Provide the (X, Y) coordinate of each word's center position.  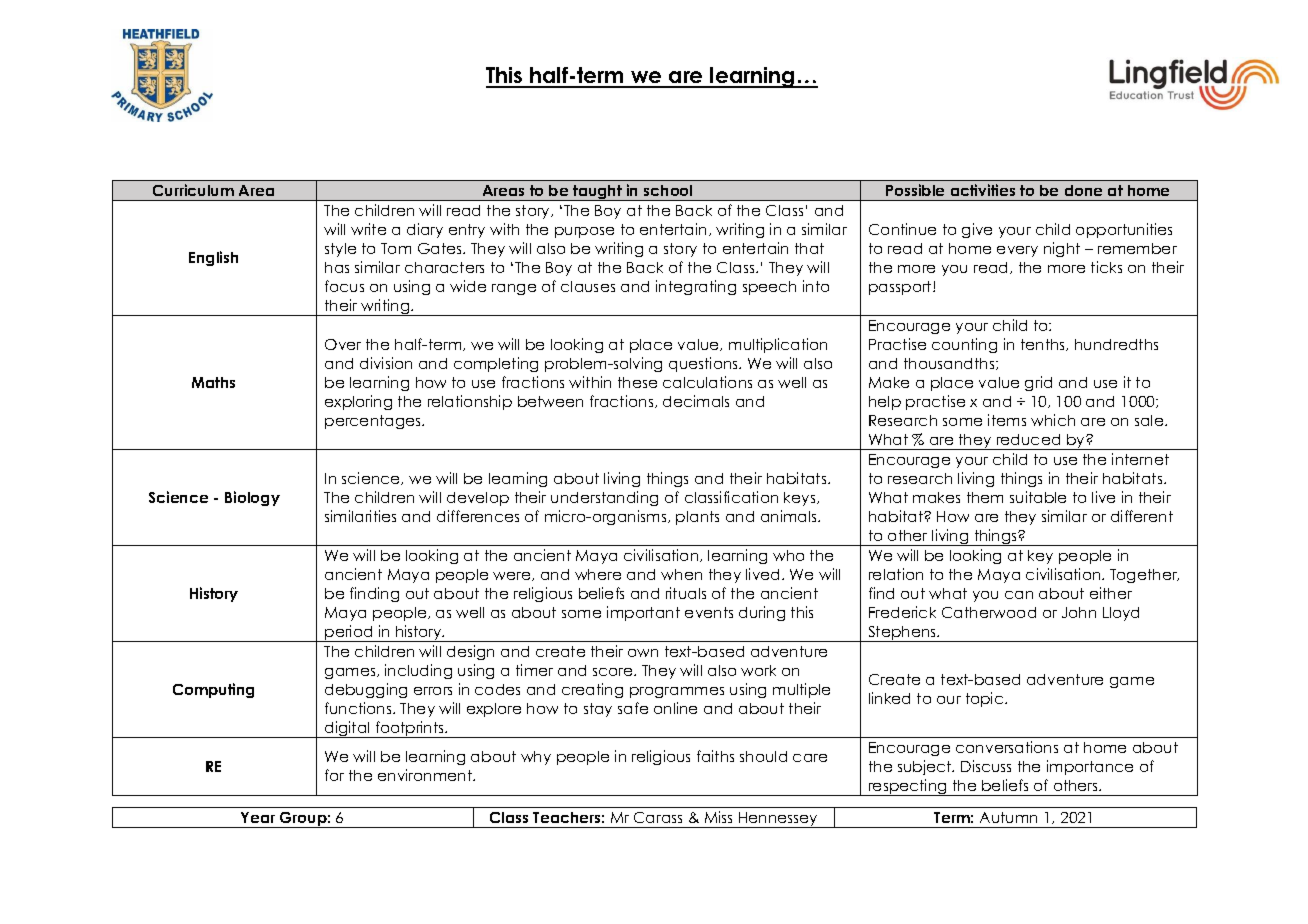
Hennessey (778, 820)
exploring (358, 402)
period (349, 633)
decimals (696, 401)
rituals (686, 593)
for (334, 775)
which (1053, 420)
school (668, 190)
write (368, 229)
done (1083, 190)
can (1019, 595)
